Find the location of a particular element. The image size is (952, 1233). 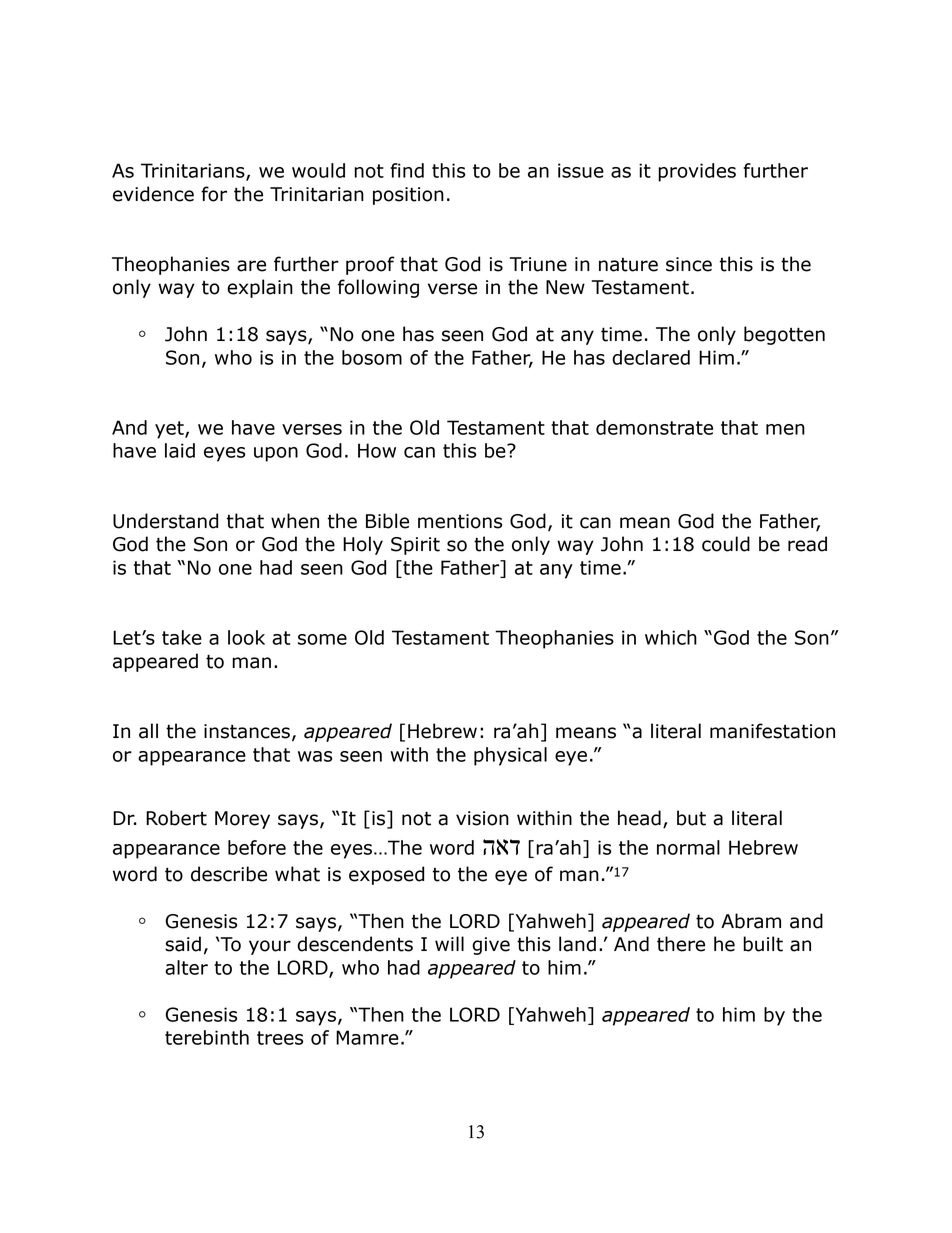

provides is located at coordinates (697, 172).
